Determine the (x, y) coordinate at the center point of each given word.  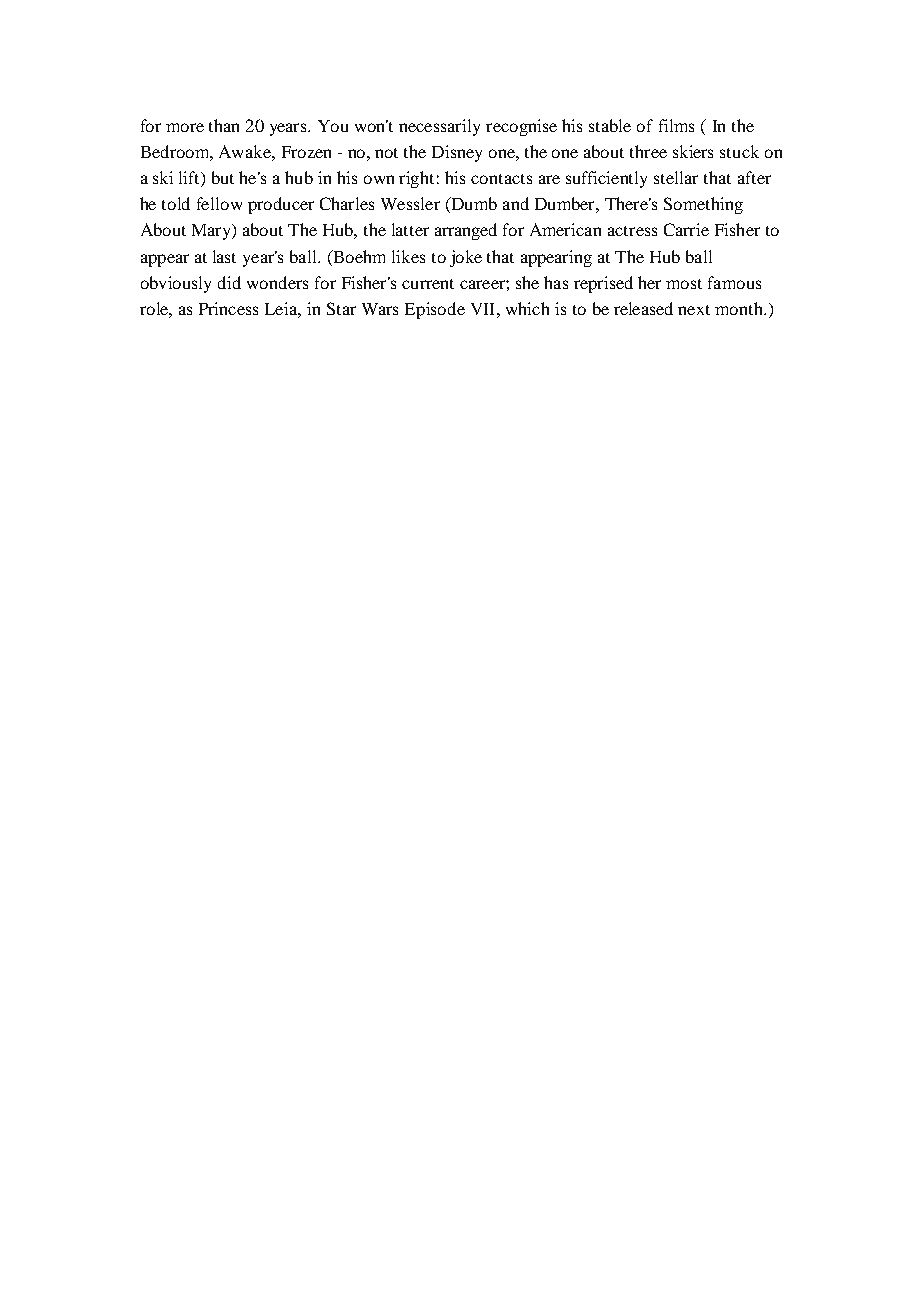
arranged (466, 231)
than (224, 125)
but (223, 177)
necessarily (439, 127)
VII (484, 309)
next (694, 310)
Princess (228, 308)
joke (466, 258)
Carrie (686, 229)
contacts (501, 179)
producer (281, 205)
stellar (676, 177)
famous (734, 282)
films (676, 125)
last (224, 256)
